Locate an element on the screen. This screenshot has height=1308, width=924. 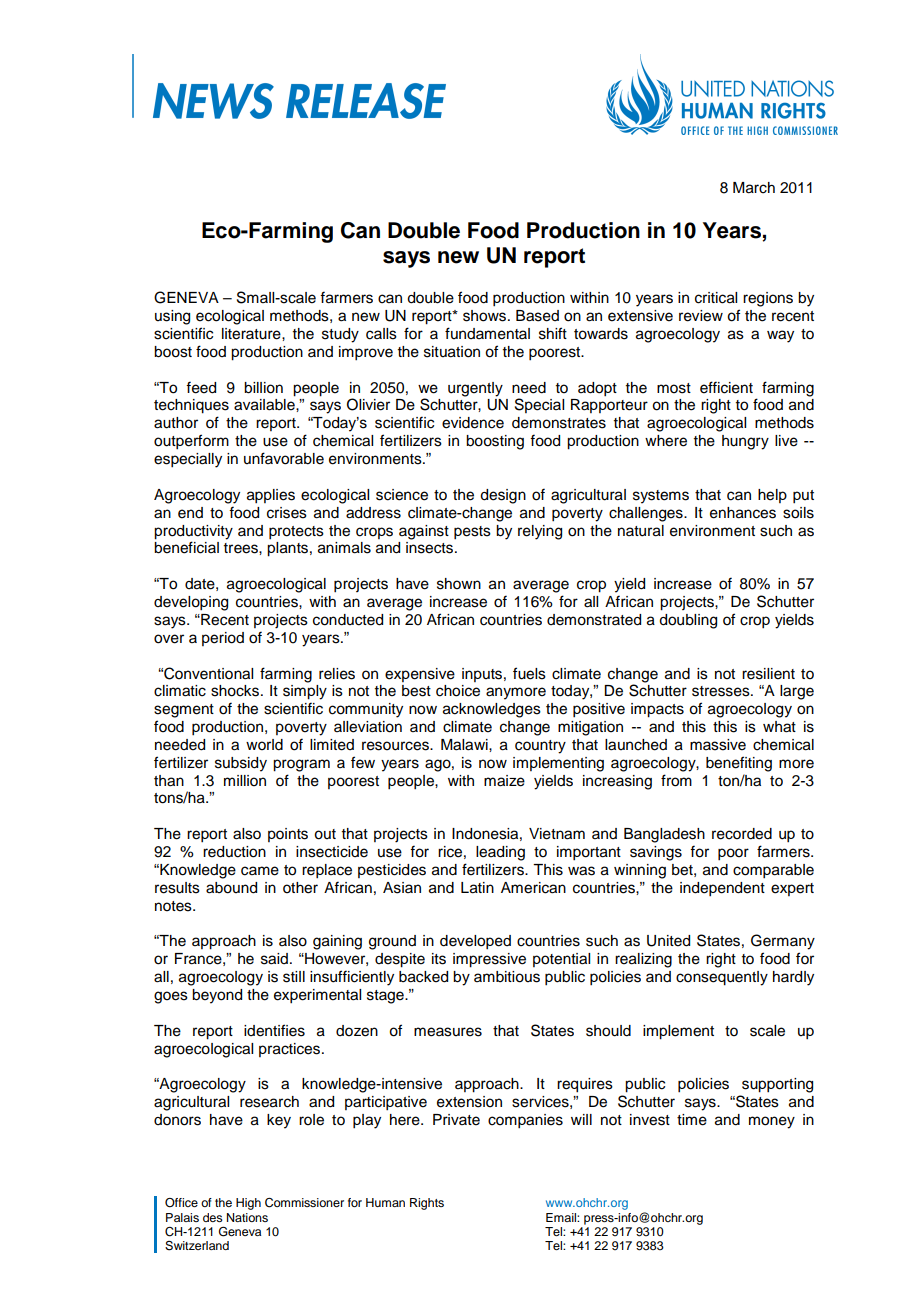
stresses is located at coordinates (722, 691).
